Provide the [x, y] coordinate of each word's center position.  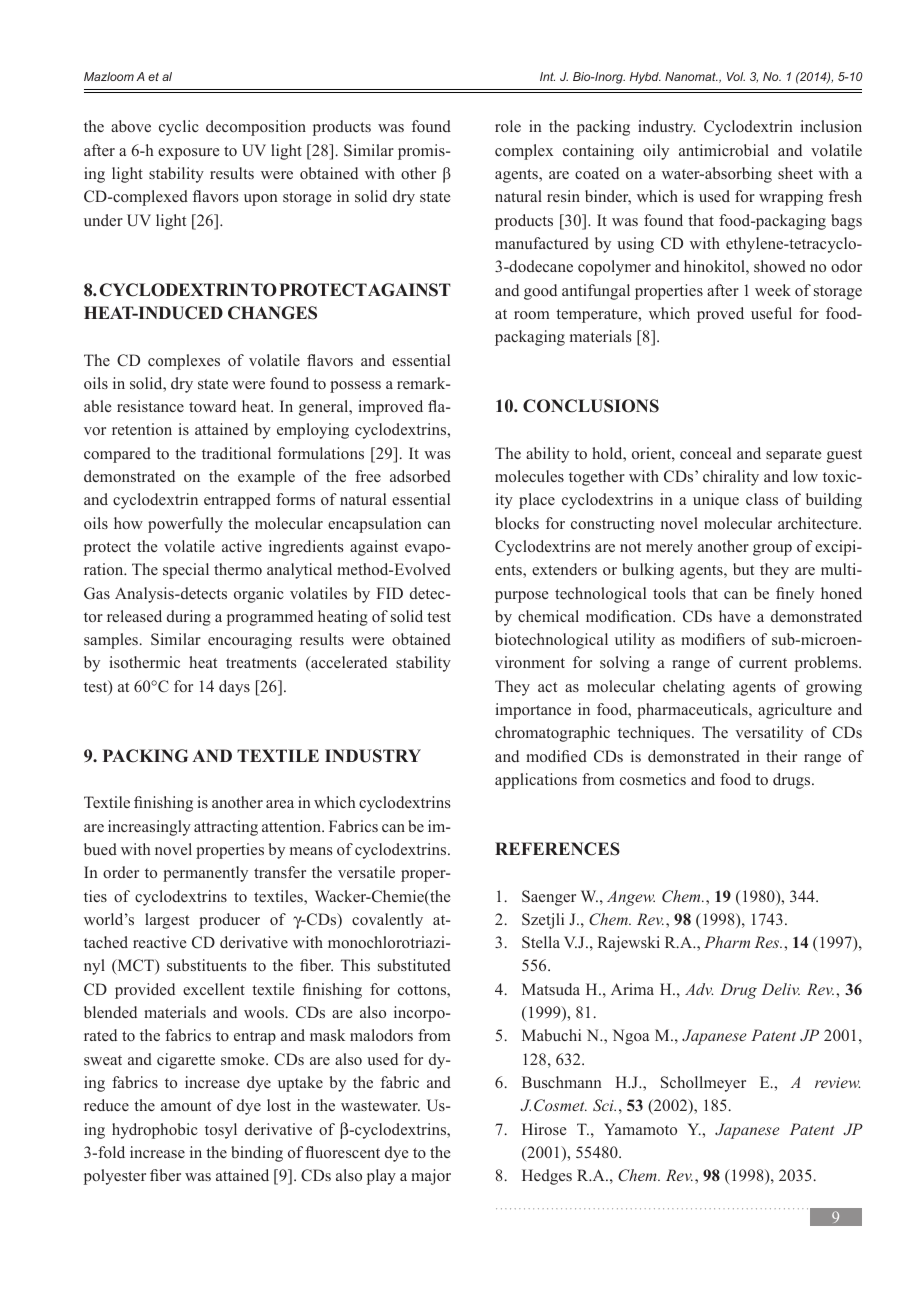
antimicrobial [724, 150]
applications [536, 781]
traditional [236, 453]
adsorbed [420, 476]
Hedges [547, 1177]
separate [794, 456]
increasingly [149, 828]
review [837, 1082]
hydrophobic [155, 1131]
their [781, 756]
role [508, 126]
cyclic [179, 128]
